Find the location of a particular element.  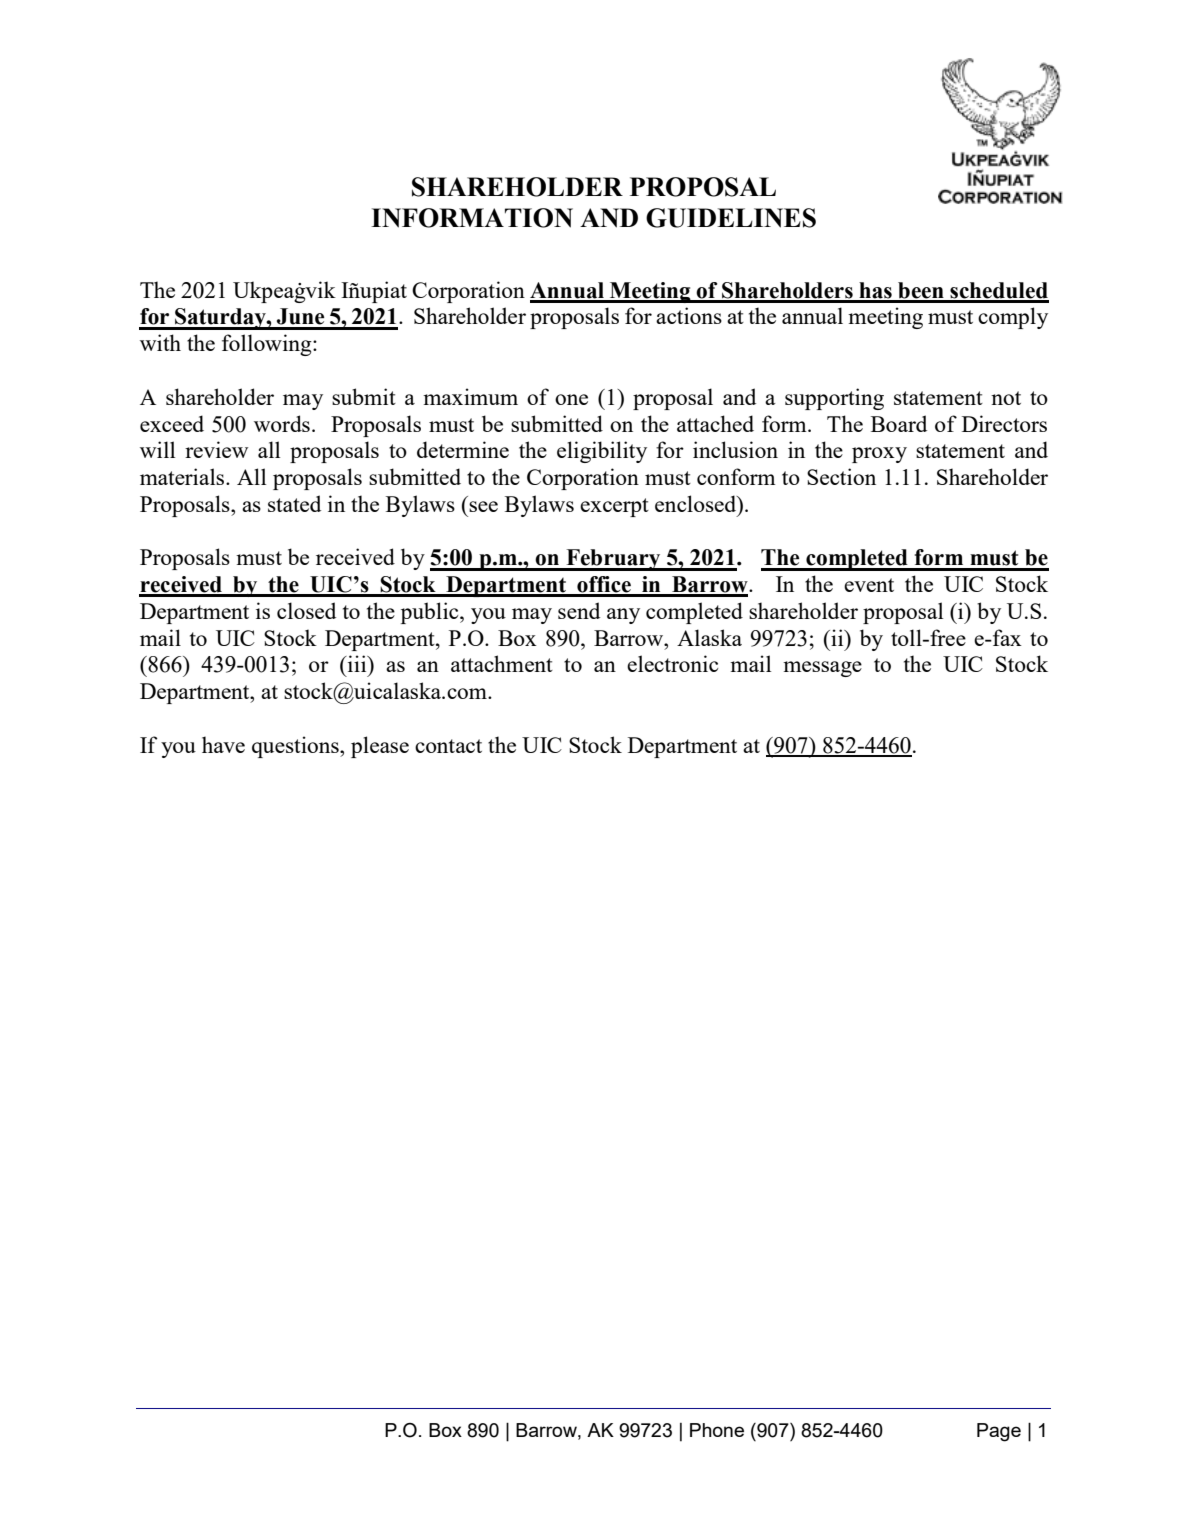

comply is located at coordinates (1013, 318).
